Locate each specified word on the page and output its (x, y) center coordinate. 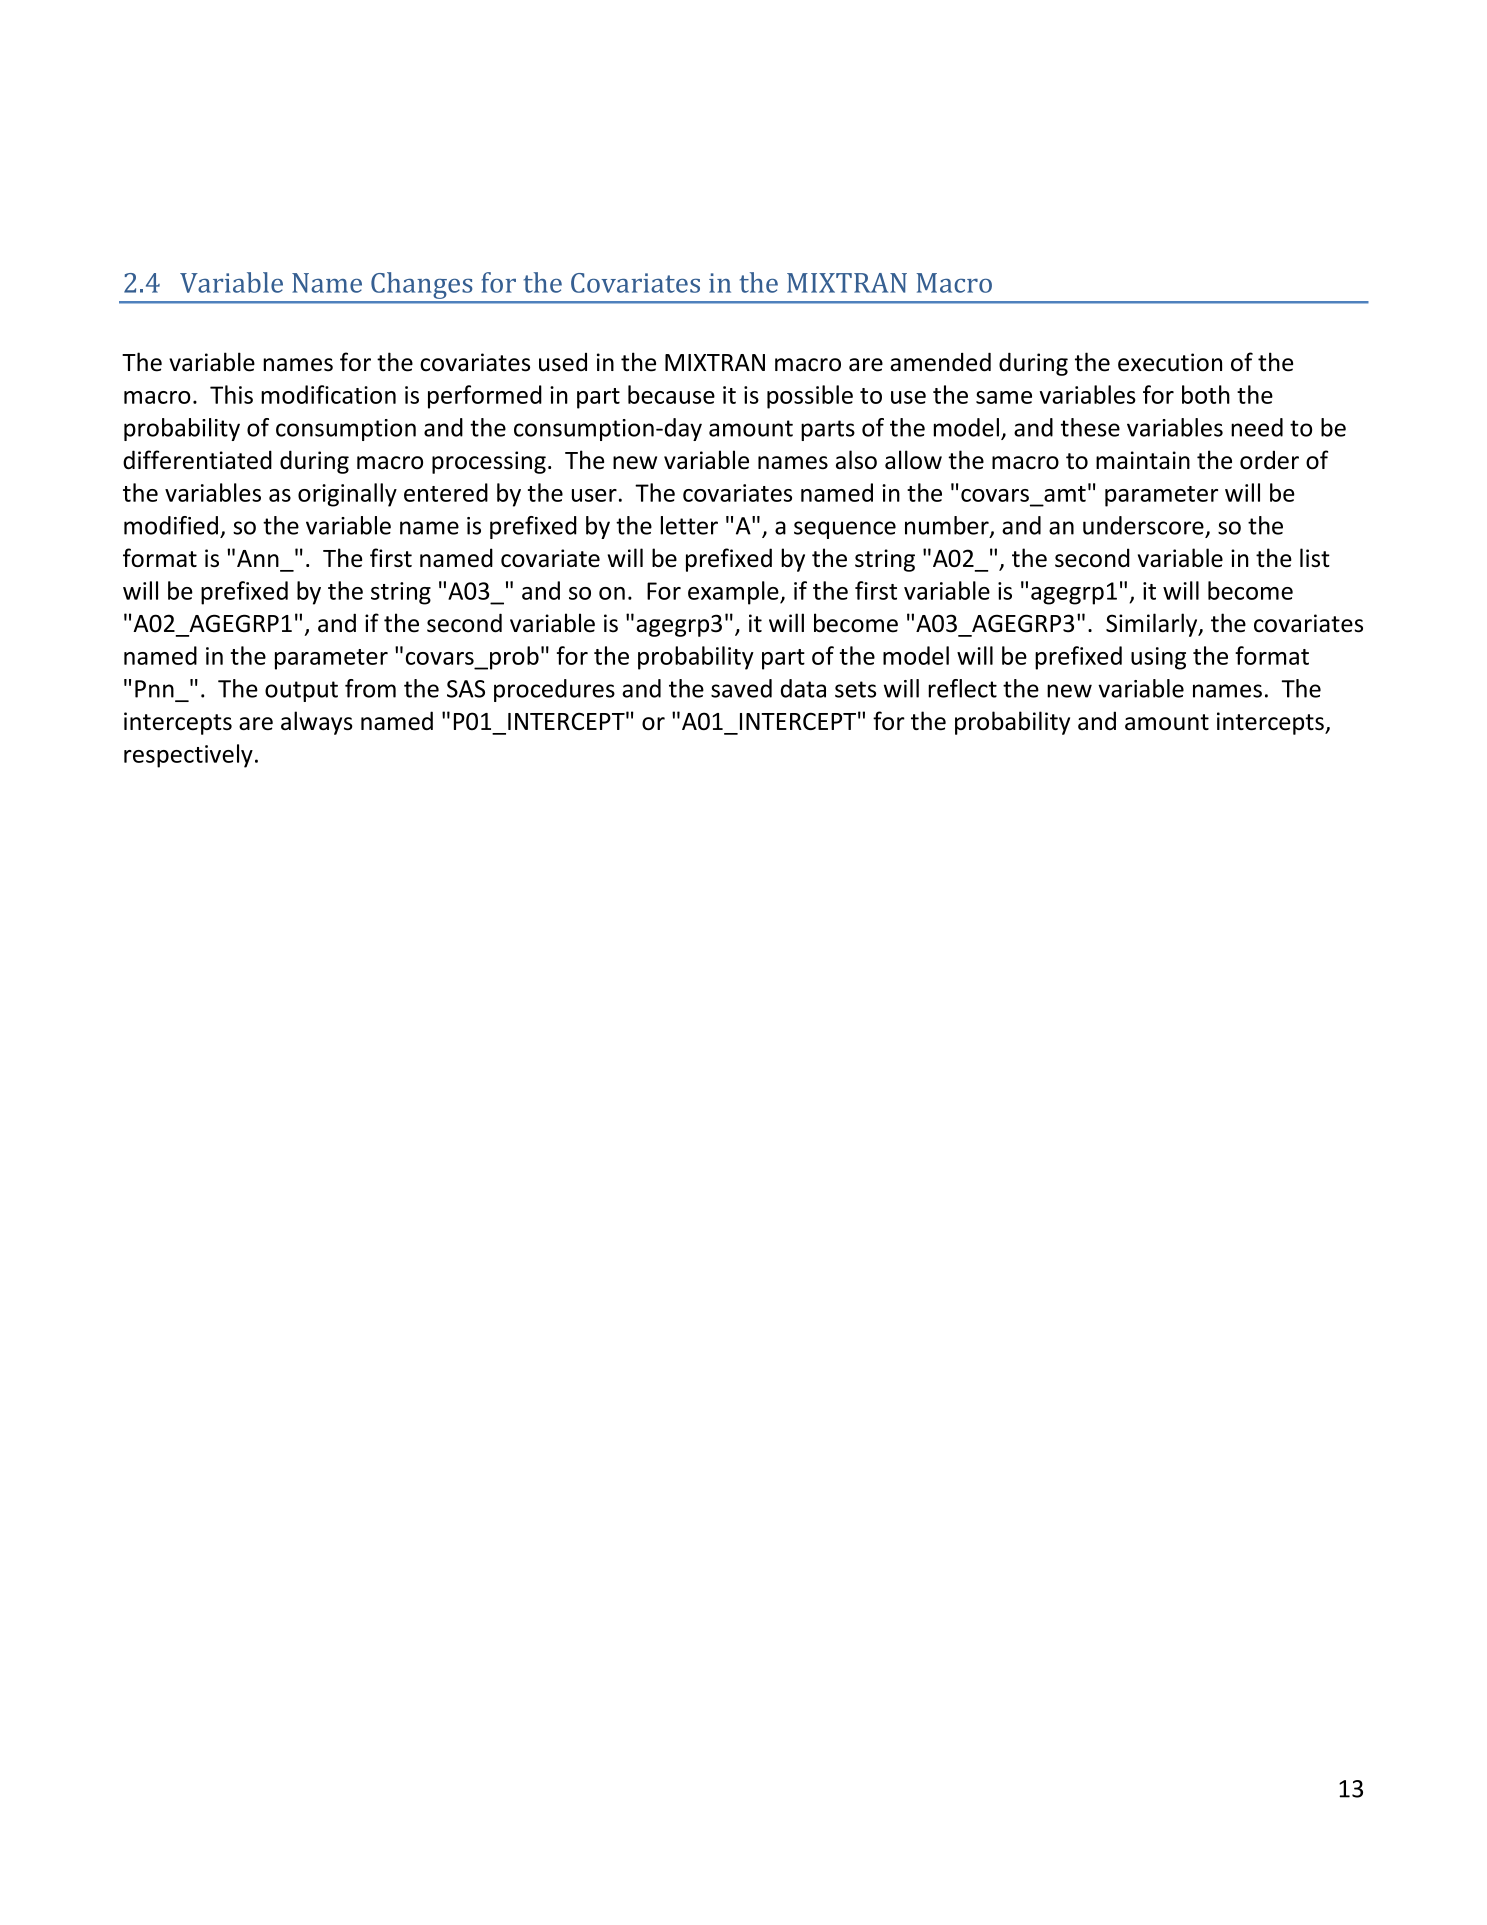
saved (741, 688)
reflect (962, 688)
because (671, 394)
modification (328, 394)
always (317, 723)
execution (1170, 362)
